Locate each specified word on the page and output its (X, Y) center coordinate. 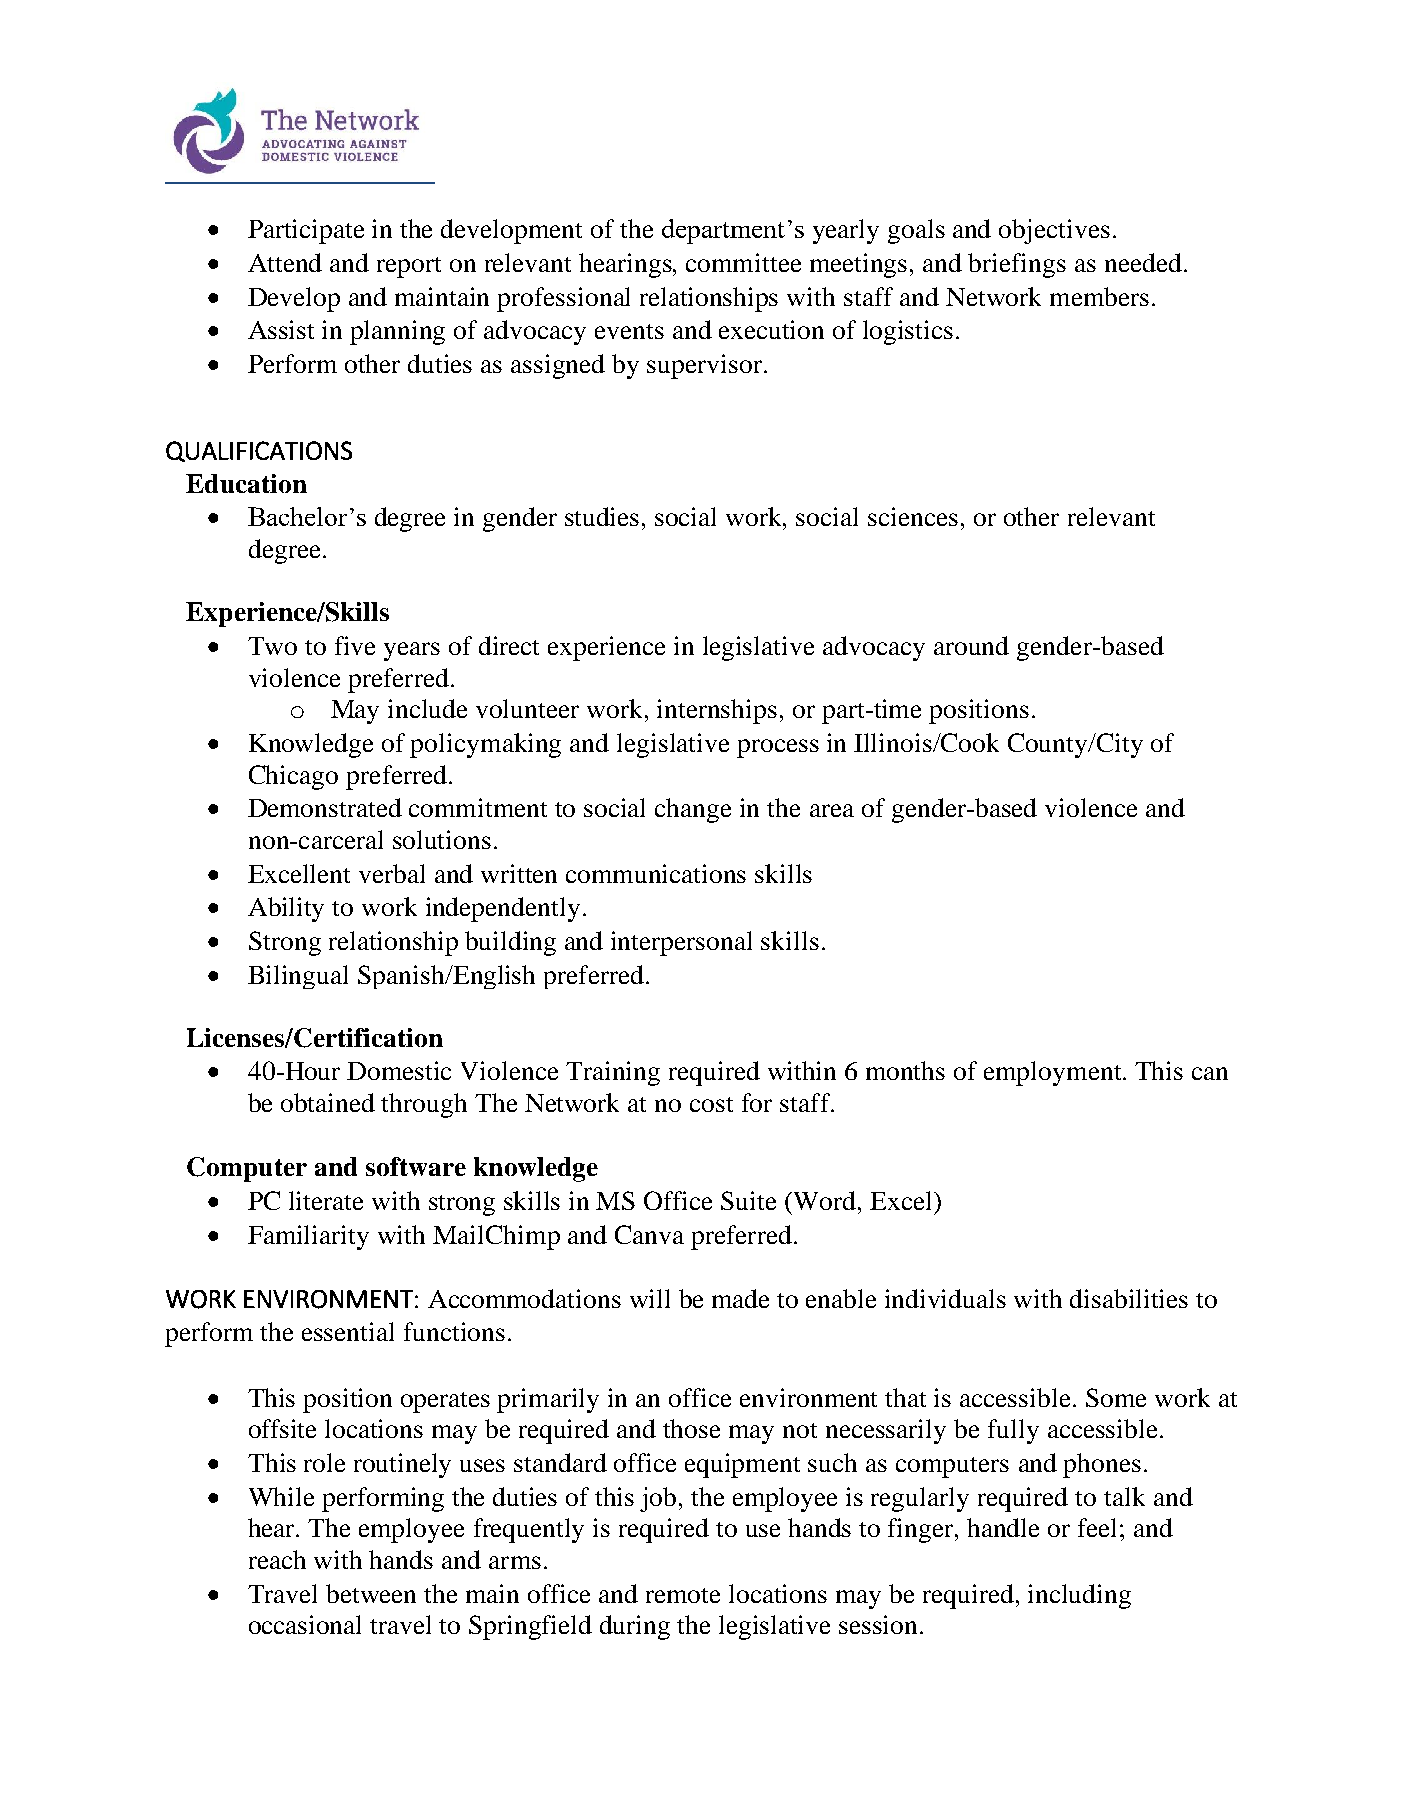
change (693, 810)
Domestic (399, 1070)
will (650, 1298)
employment (1054, 1073)
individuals (945, 1298)
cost (711, 1104)
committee (743, 262)
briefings (1017, 265)
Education (246, 483)
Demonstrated (325, 807)
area (832, 810)
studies (602, 516)
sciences (913, 516)
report (409, 267)
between (371, 1593)
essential (348, 1331)
